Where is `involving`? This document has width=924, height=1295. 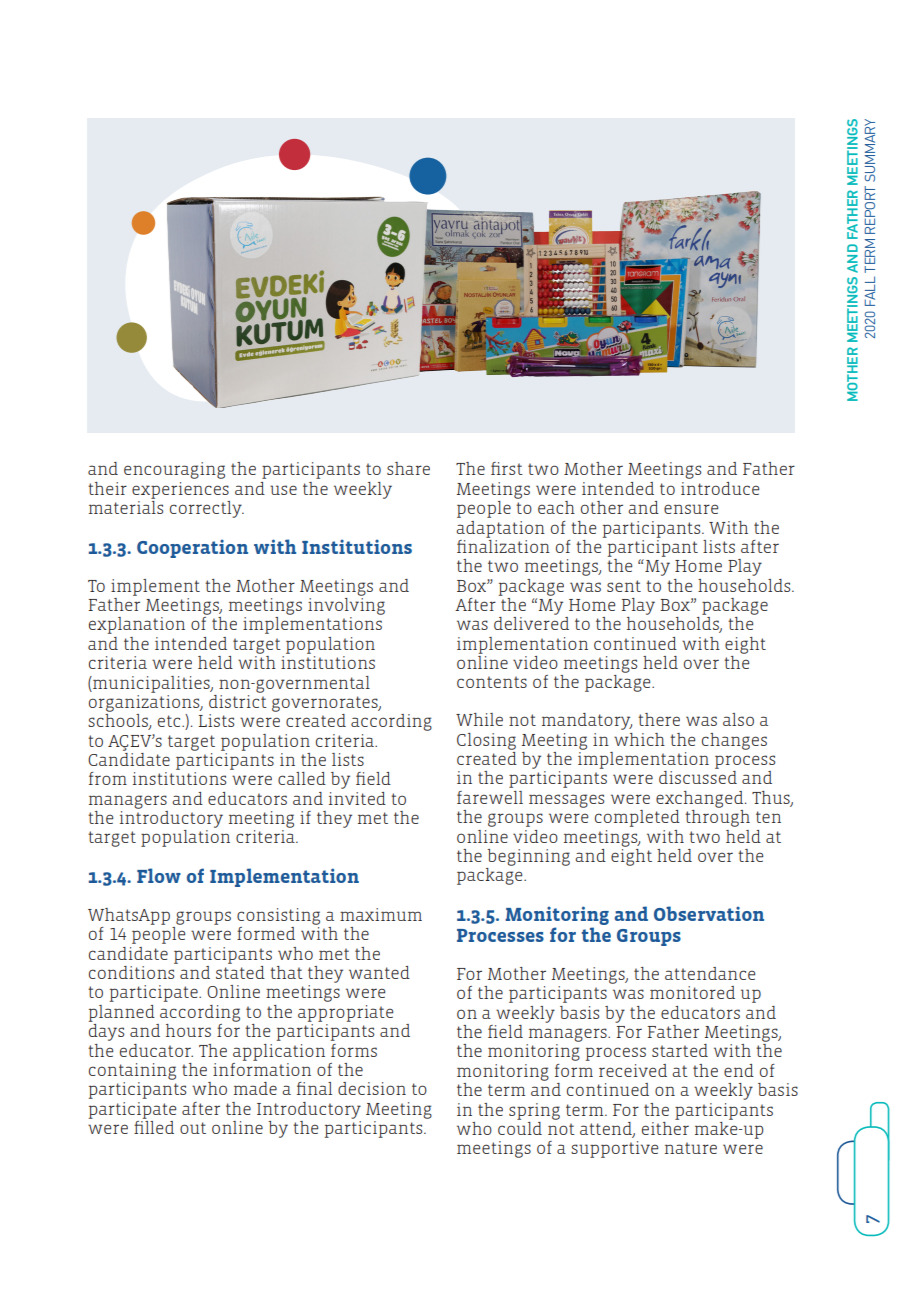
involving is located at coordinates (346, 605).
